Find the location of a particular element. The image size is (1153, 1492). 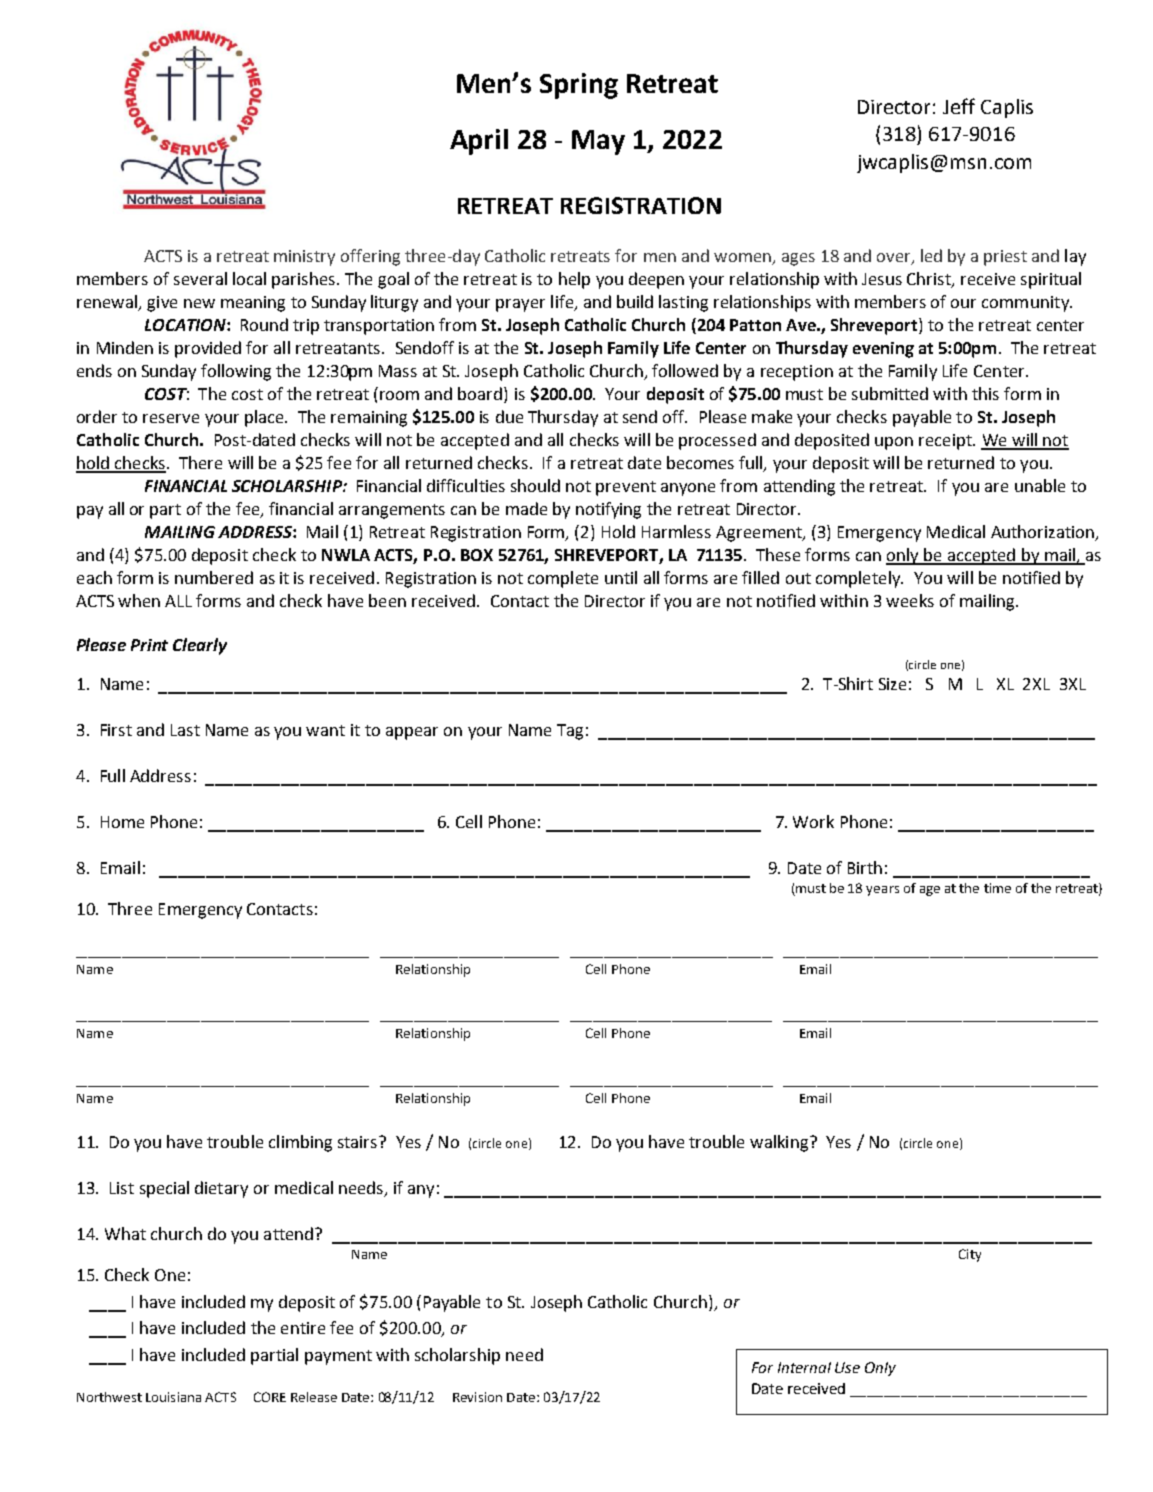

First is located at coordinates (116, 730).
